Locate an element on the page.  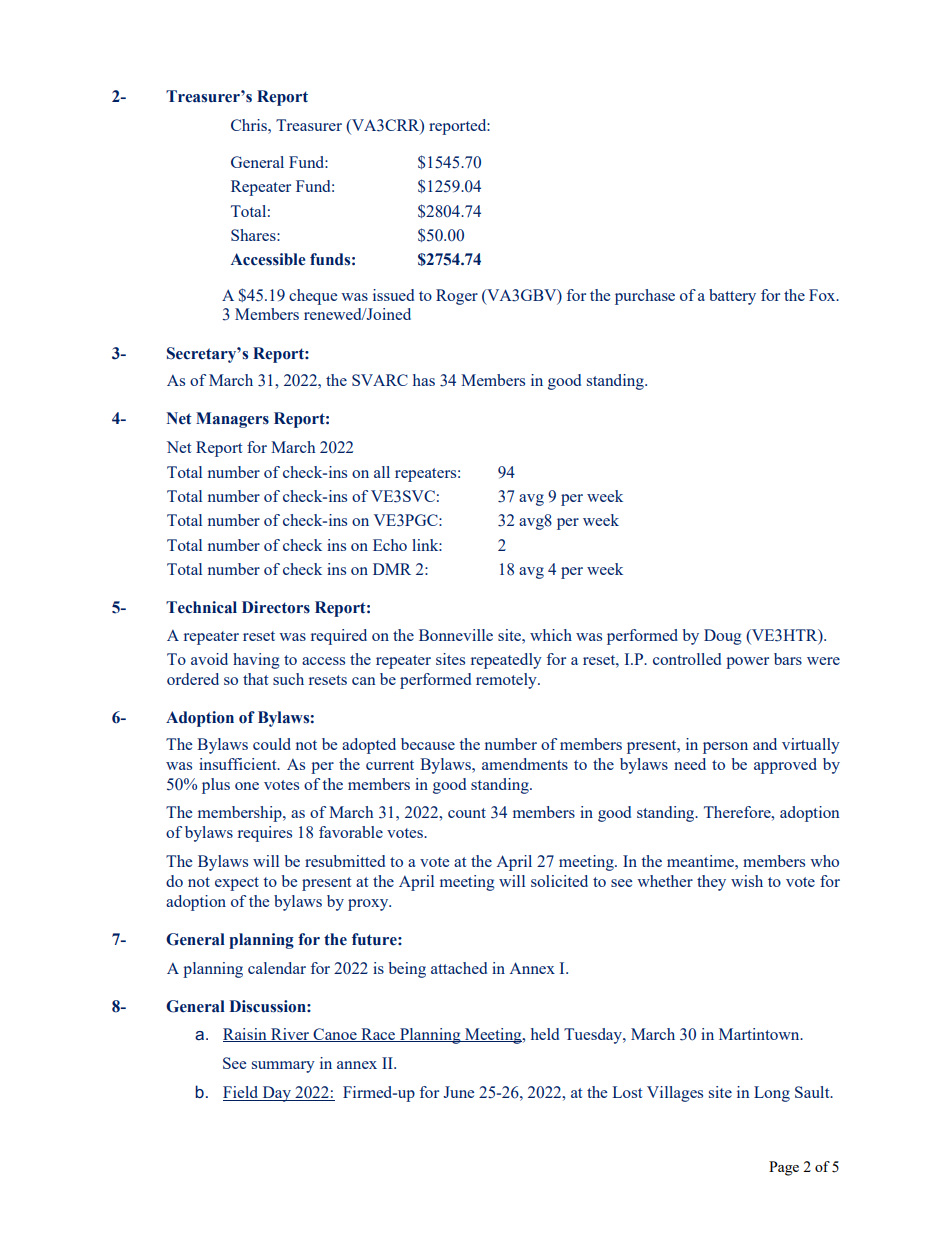
Field is located at coordinates (242, 1093).
